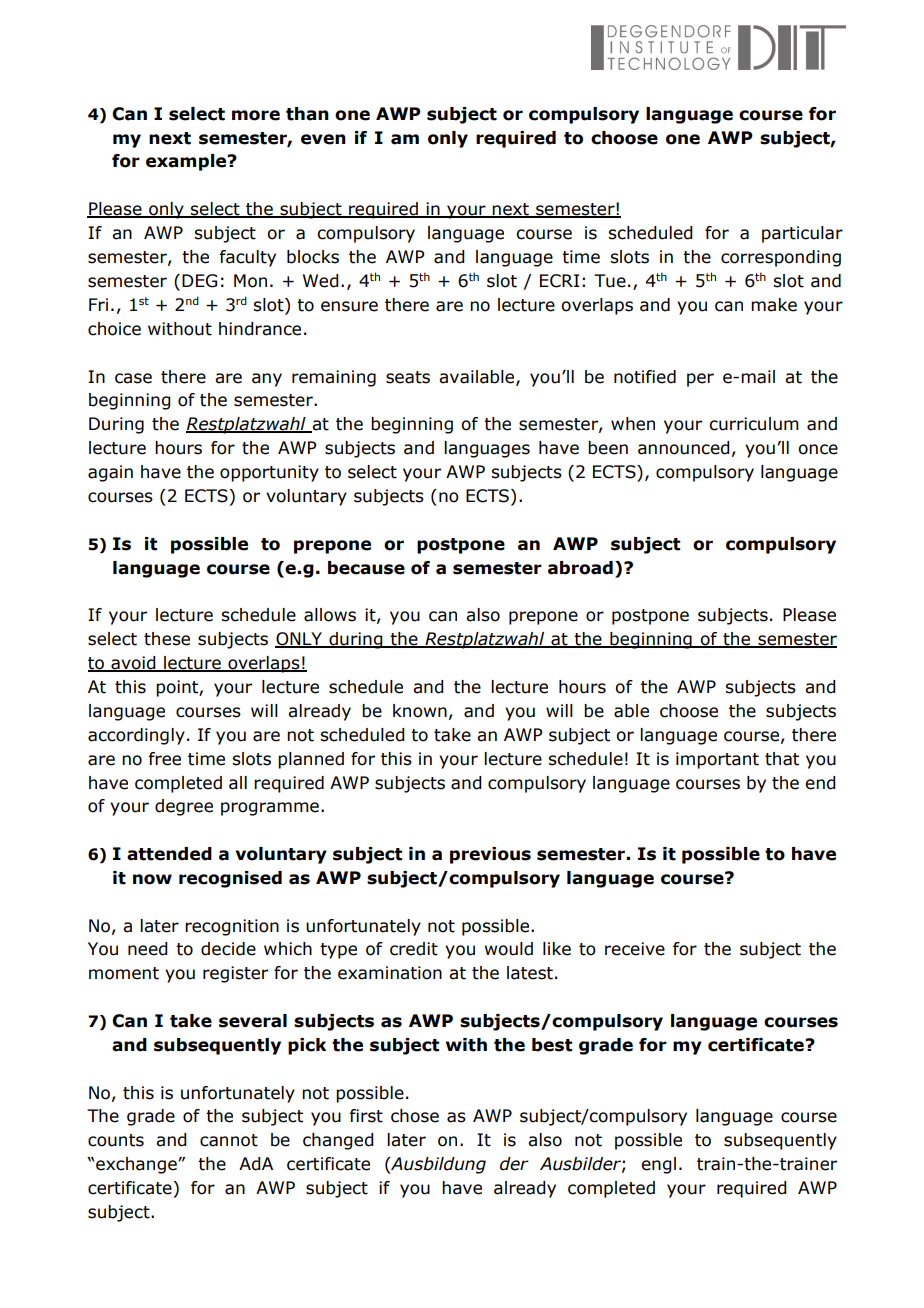 This image has height=1308, width=924. What do you see at coordinates (684, 448) in the image?
I see `announced` at bounding box center [684, 448].
